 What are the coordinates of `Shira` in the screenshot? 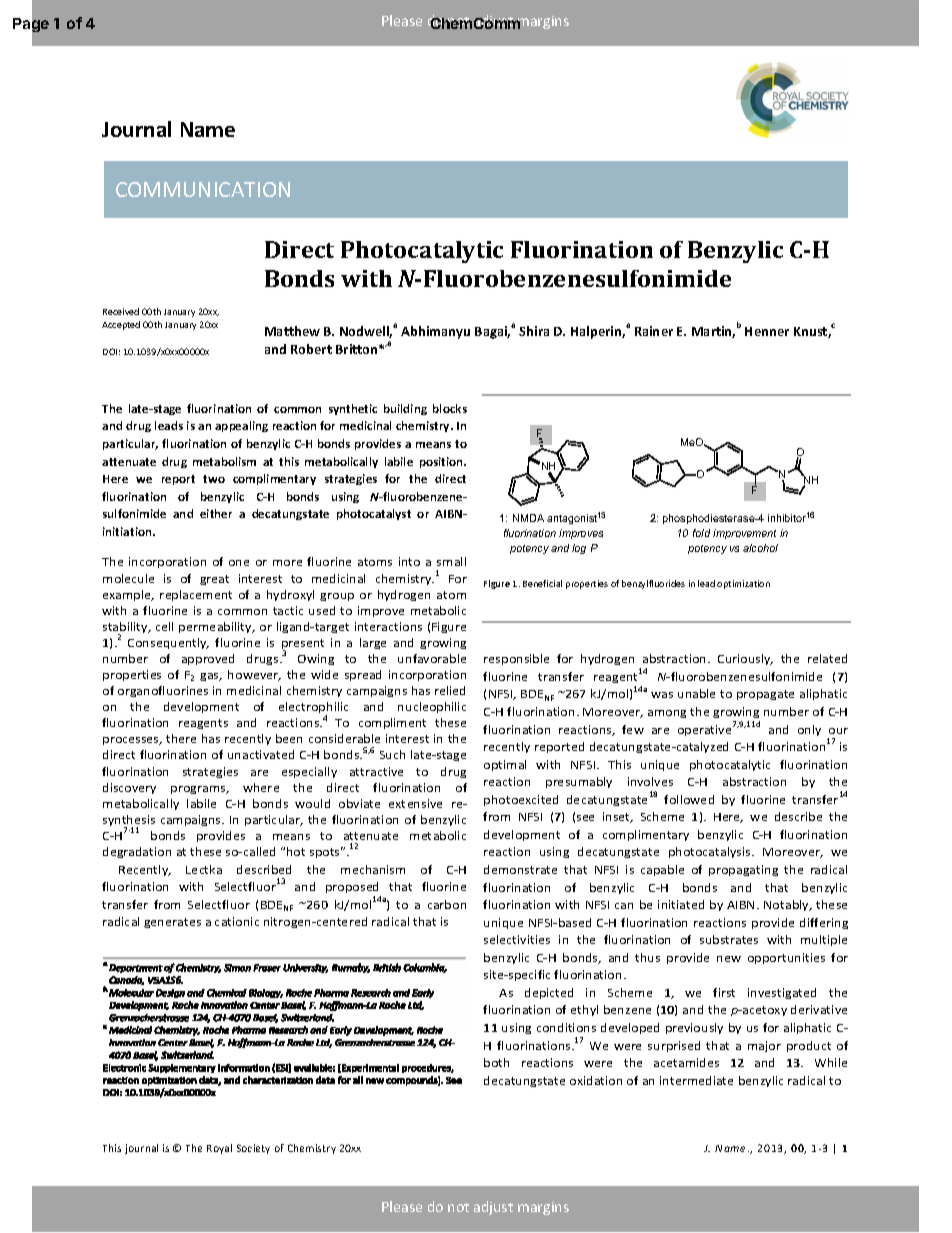 It's located at (534, 331).
